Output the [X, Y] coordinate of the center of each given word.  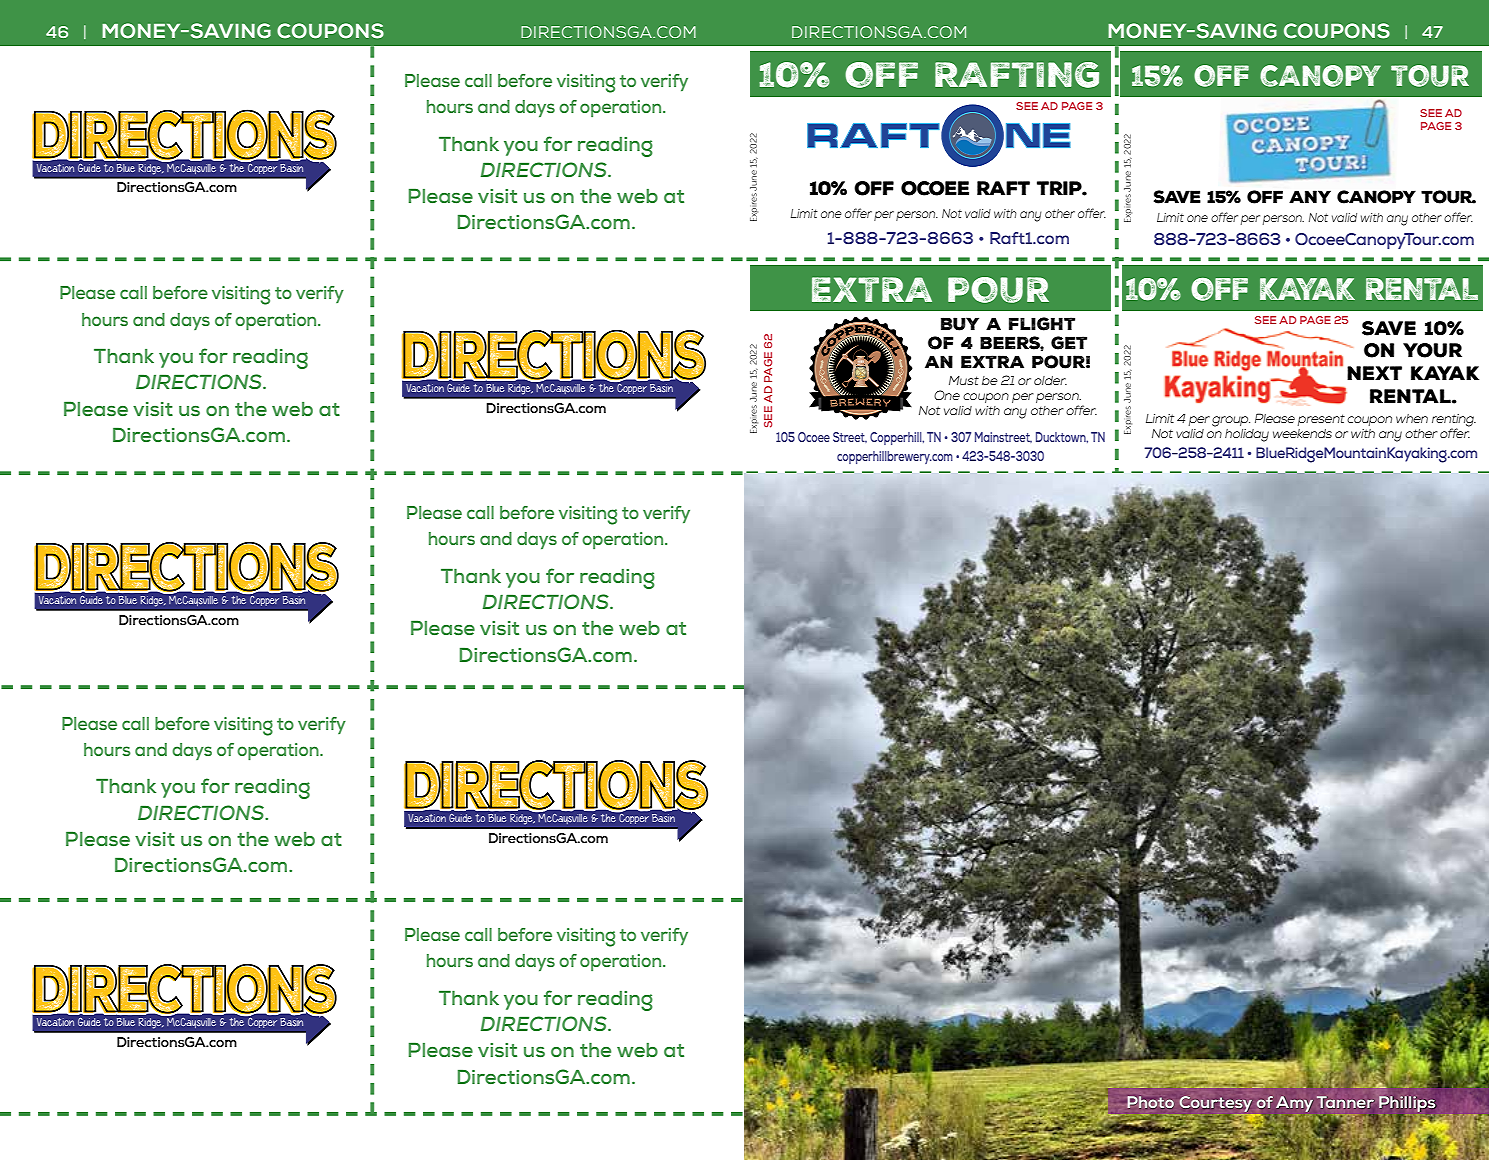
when [1412, 418]
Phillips [1408, 1104]
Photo [1150, 1102]
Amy [1294, 1104]
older [1050, 380]
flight [1042, 324]
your [1432, 350]
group [1231, 421]
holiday [1247, 435]
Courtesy [1216, 1104]
